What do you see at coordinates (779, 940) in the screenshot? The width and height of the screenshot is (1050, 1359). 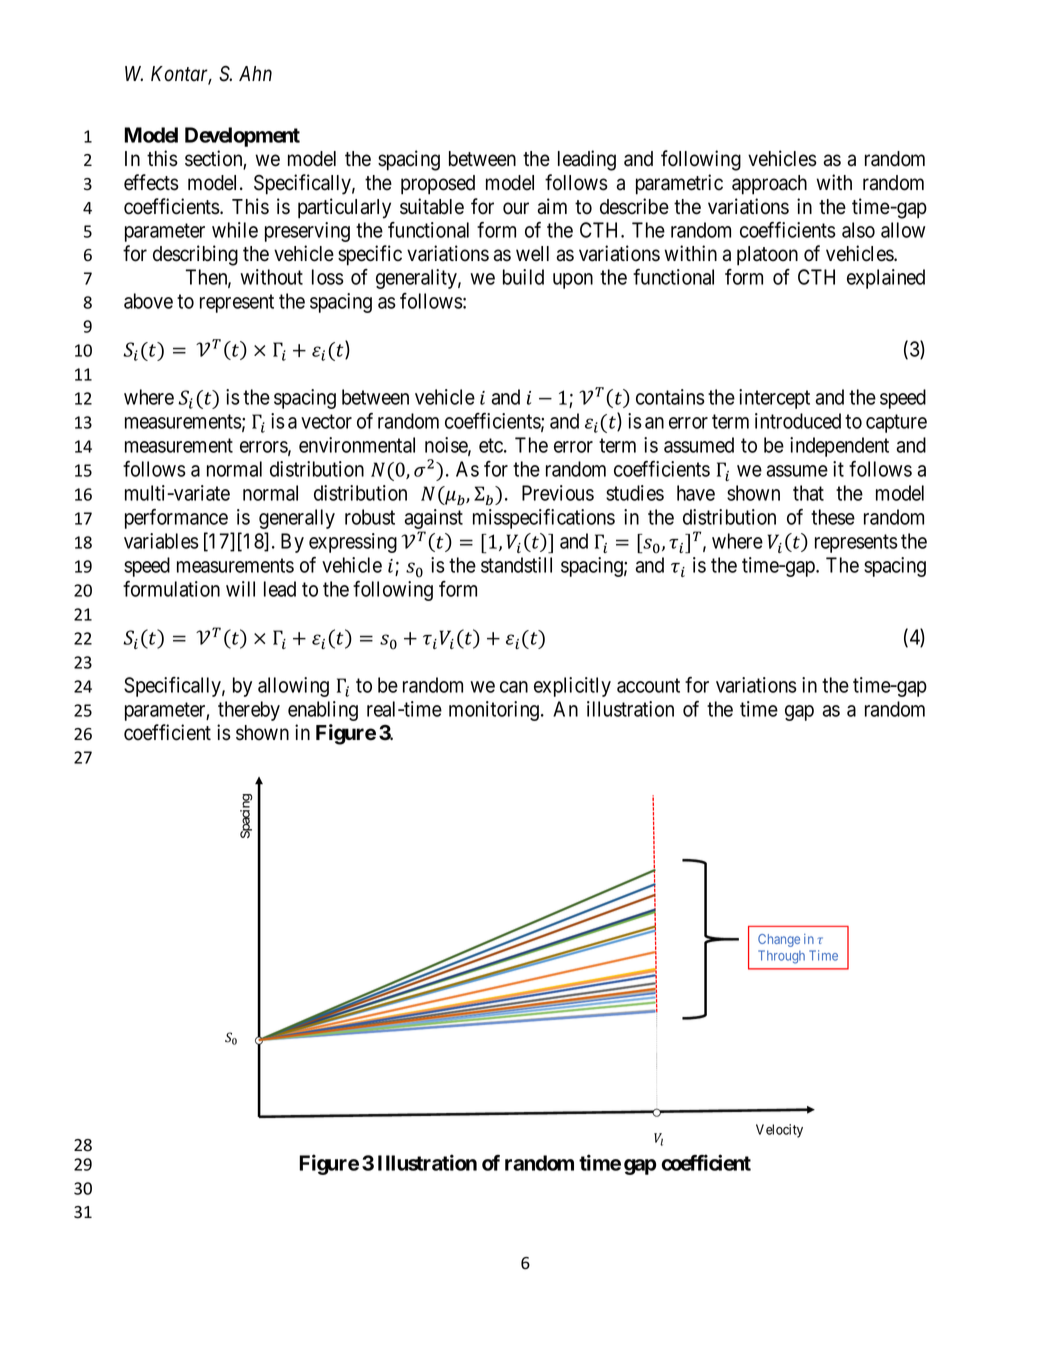 I see `Change` at bounding box center [779, 940].
